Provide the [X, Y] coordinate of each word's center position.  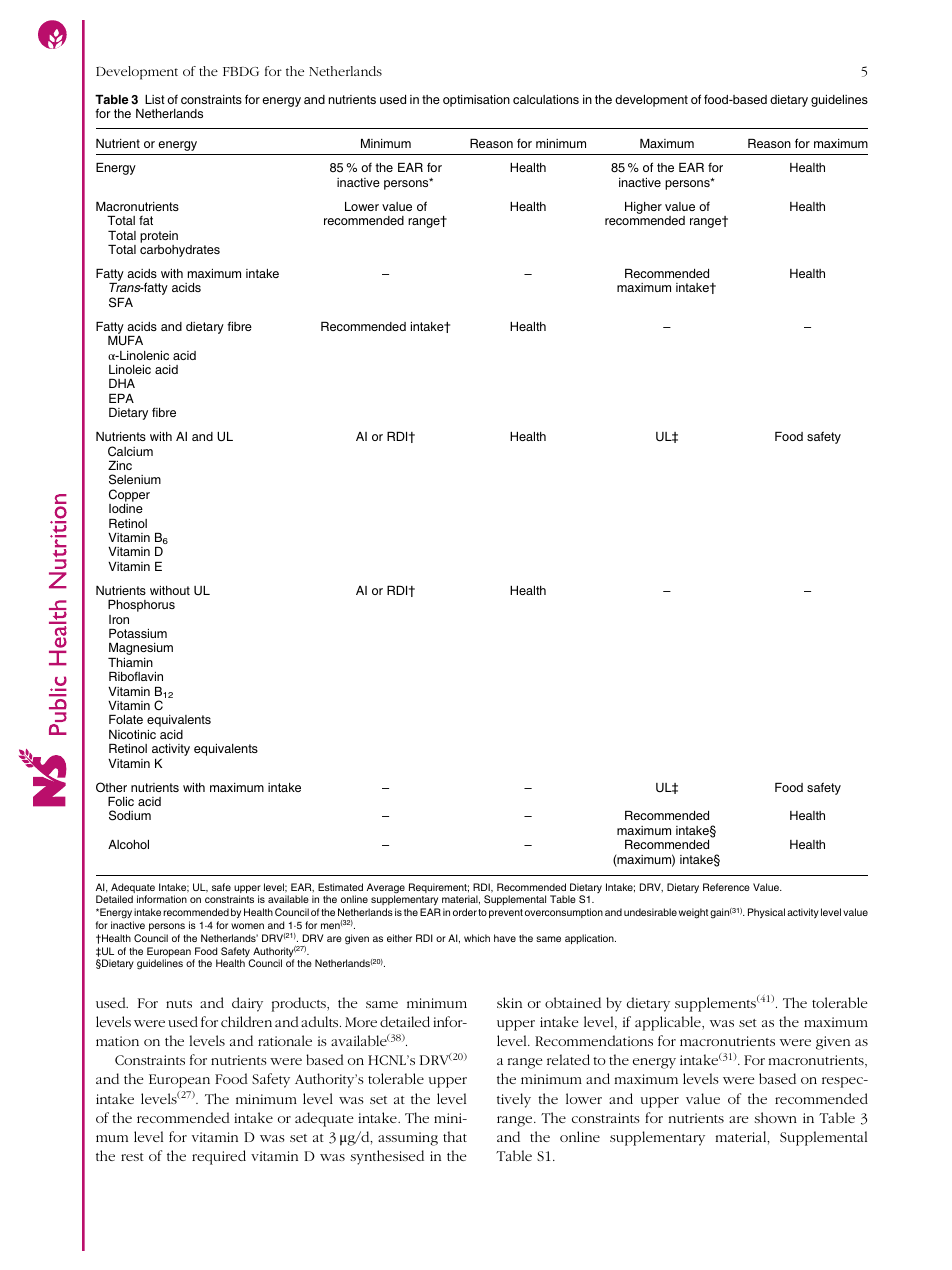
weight [695, 913]
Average [386, 889]
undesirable [650, 912]
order [465, 912]
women [247, 926]
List [155, 99]
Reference [726, 887]
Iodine [126, 508]
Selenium [135, 479]
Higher [643, 208]
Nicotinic [132, 734]
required [219, 1157]
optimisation [476, 101]
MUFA [125, 341]
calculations [546, 99]
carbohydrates [180, 251]
